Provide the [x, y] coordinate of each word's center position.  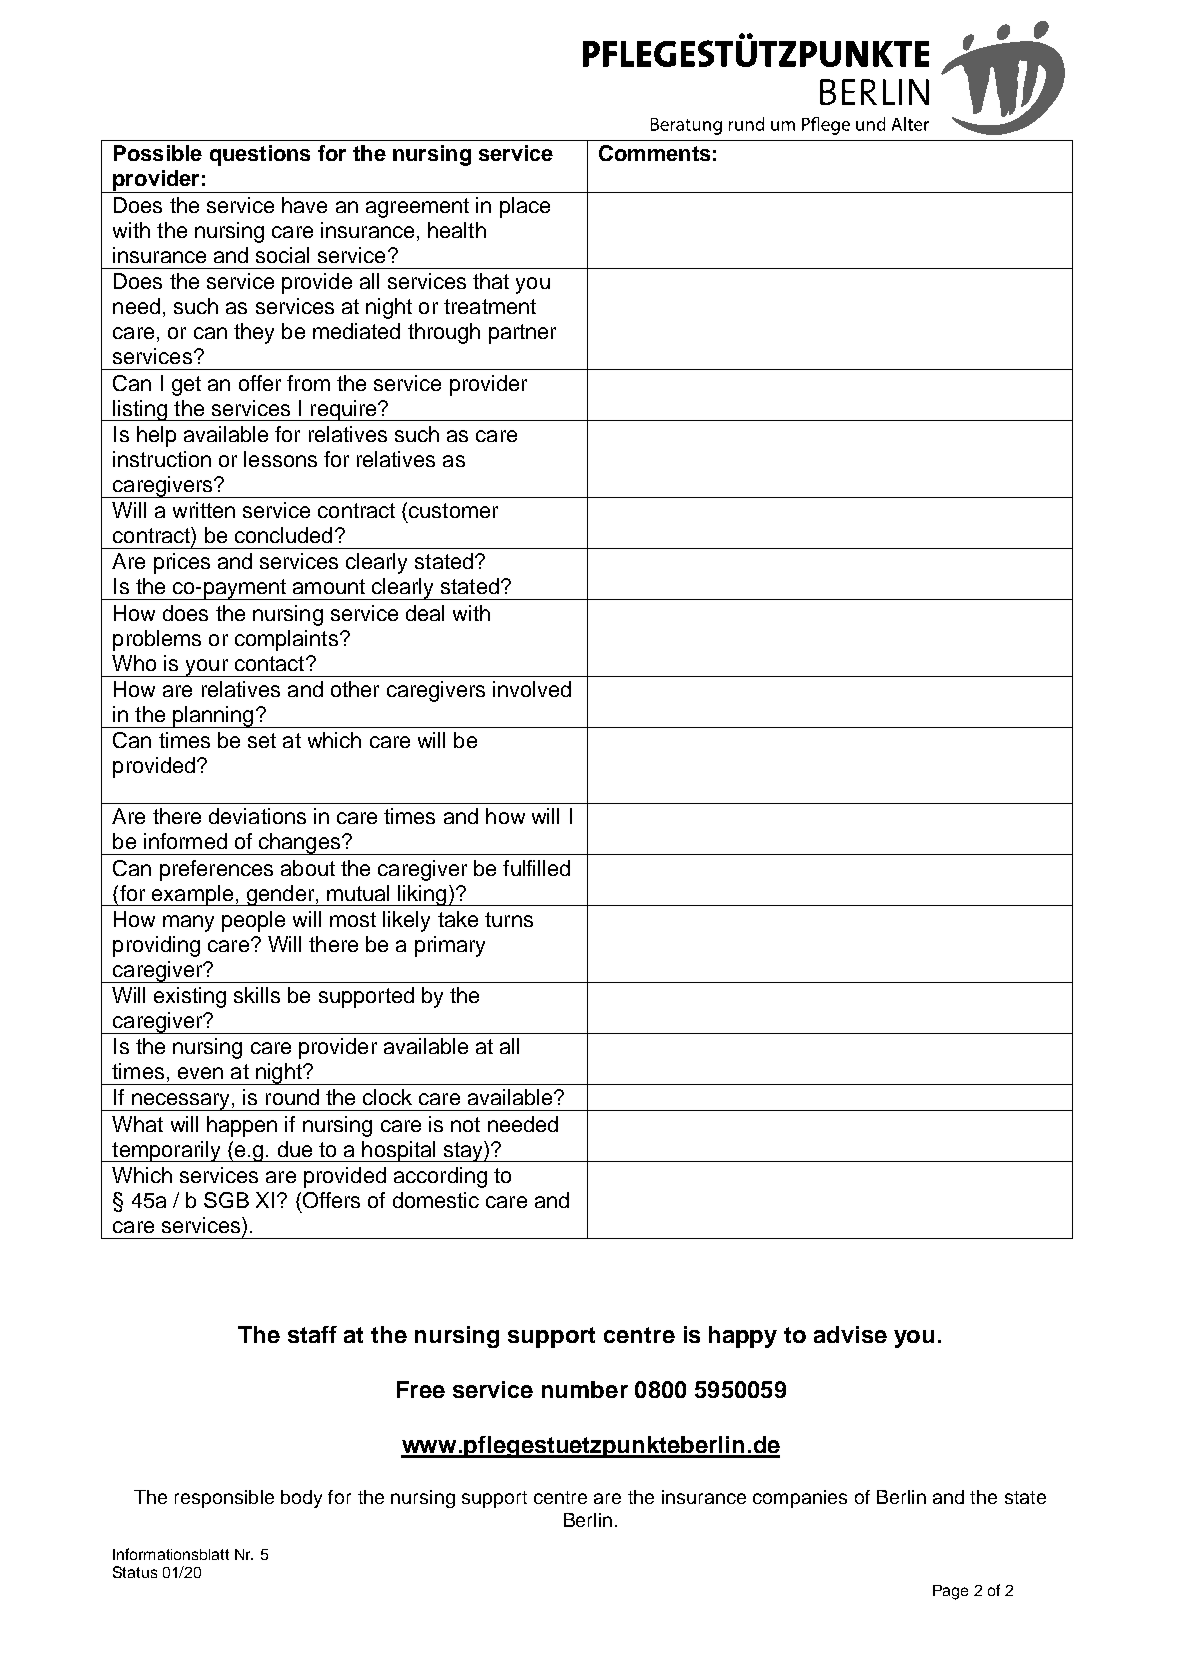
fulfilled [536, 868]
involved [532, 689]
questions [260, 155]
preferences [216, 870]
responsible [224, 1499]
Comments [654, 153]
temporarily [166, 1151]
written [204, 510]
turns [509, 919]
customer [453, 510]
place [525, 207]
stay [463, 1151]
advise [850, 1334]
